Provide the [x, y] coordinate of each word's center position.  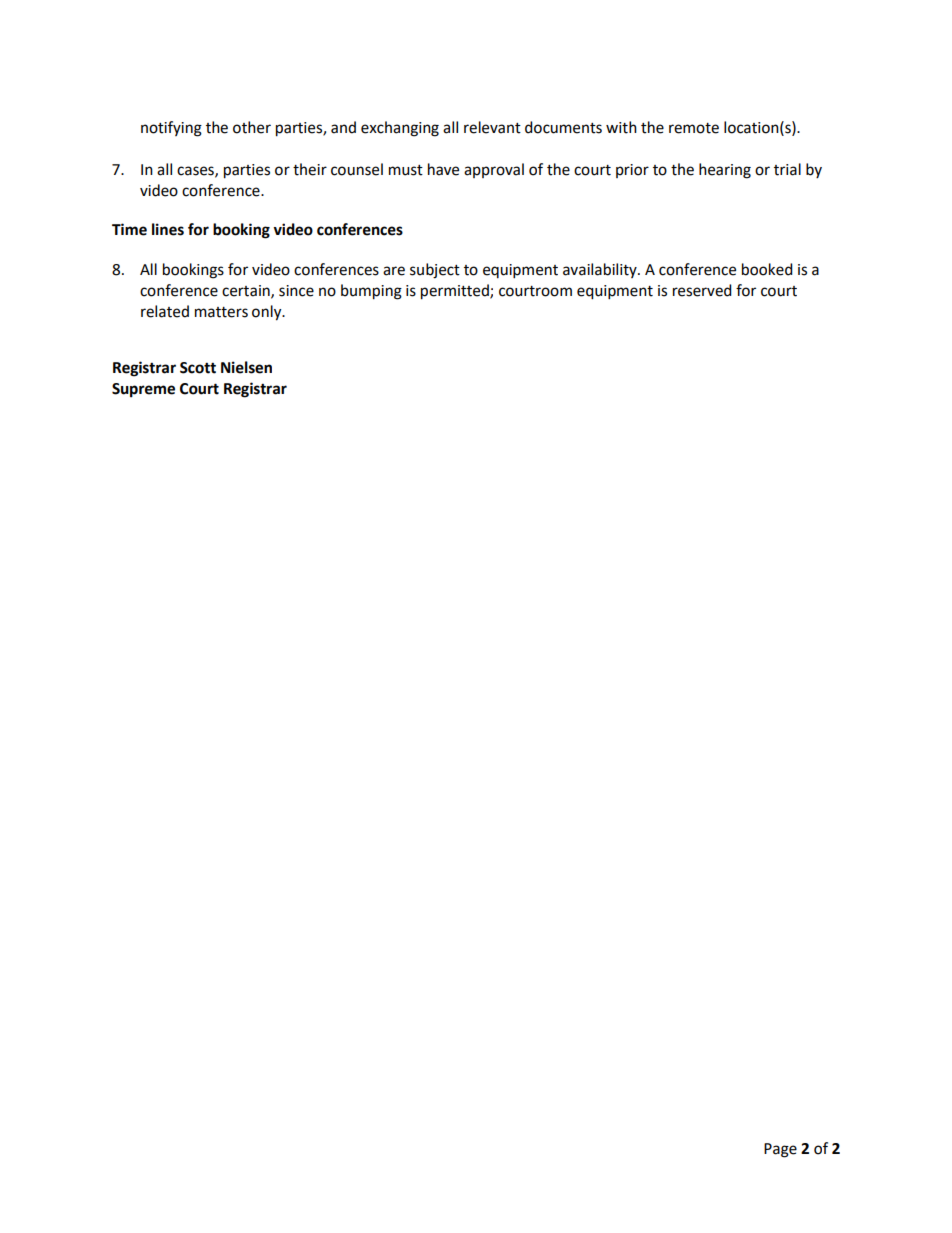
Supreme [143, 390]
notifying [171, 129]
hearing [725, 171]
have [443, 169]
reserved [702, 290]
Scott [198, 368]
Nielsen [246, 367]
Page [780, 1150]
